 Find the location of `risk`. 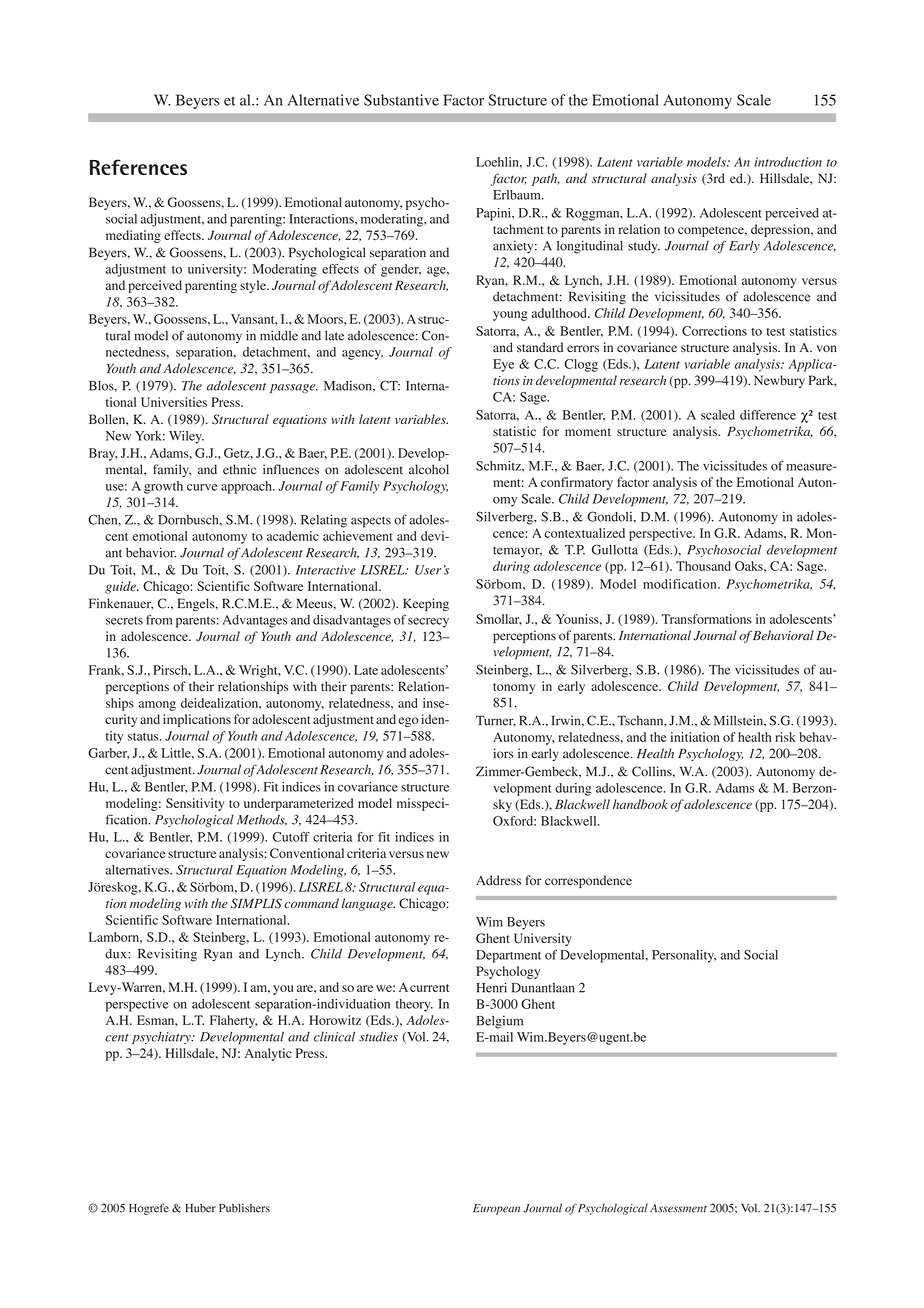

risk is located at coordinates (785, 737).
